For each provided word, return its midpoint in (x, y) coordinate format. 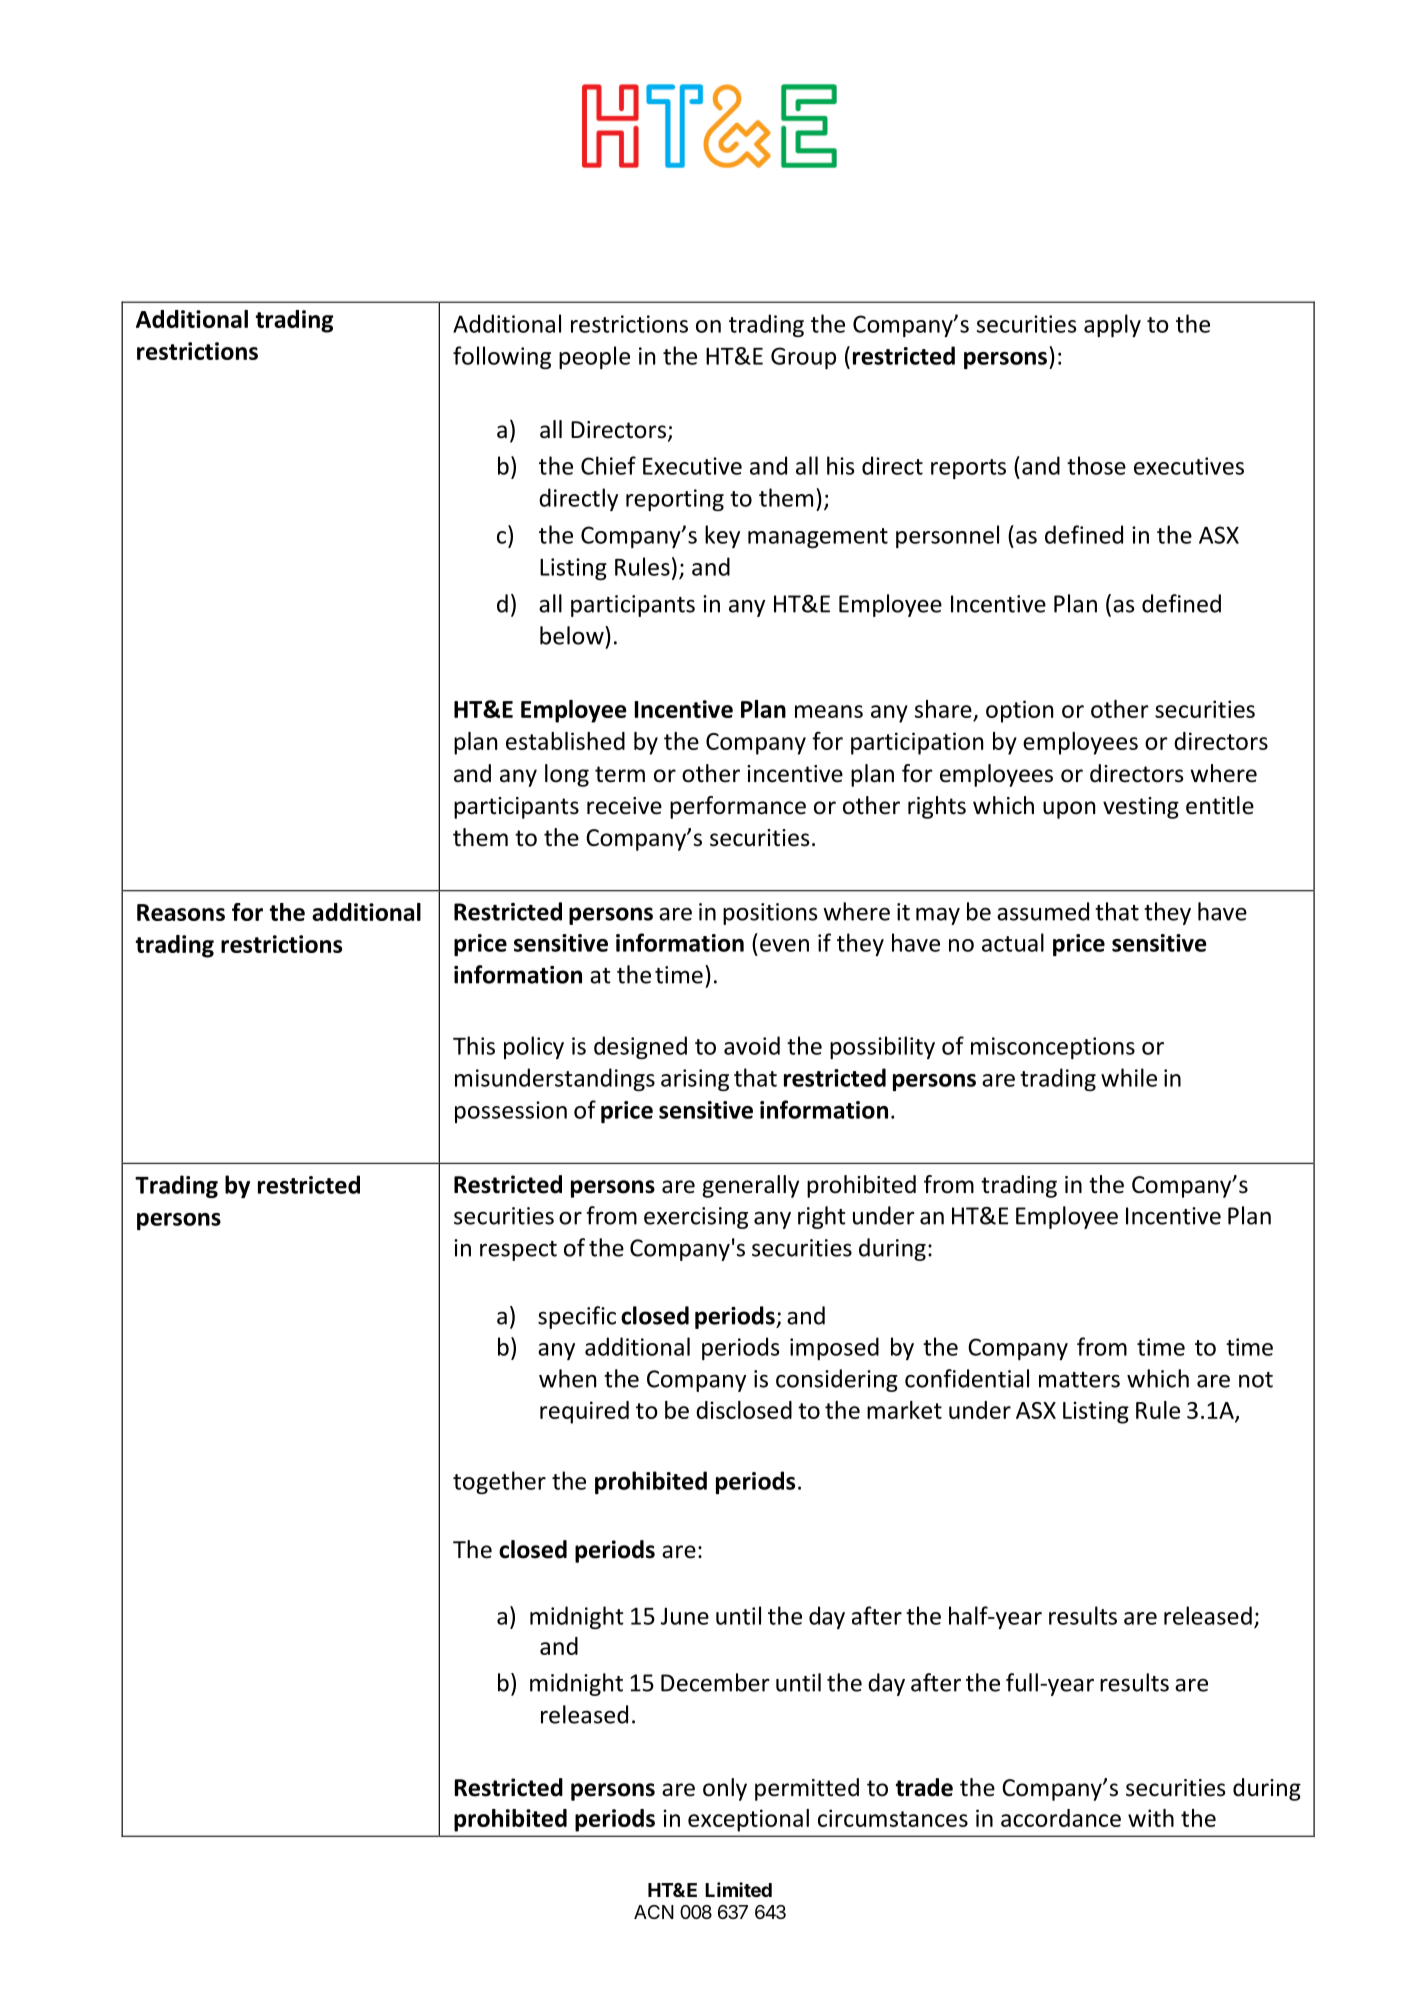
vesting (1141, 808)
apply (1112, 325)
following (502, 357)
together (499, 1482)
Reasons (181, 912)
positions (770, 914)
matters (1079, 1380)
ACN (654, 1912)
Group (803, 358)
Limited (738, 1889)
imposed (834, 1348)
